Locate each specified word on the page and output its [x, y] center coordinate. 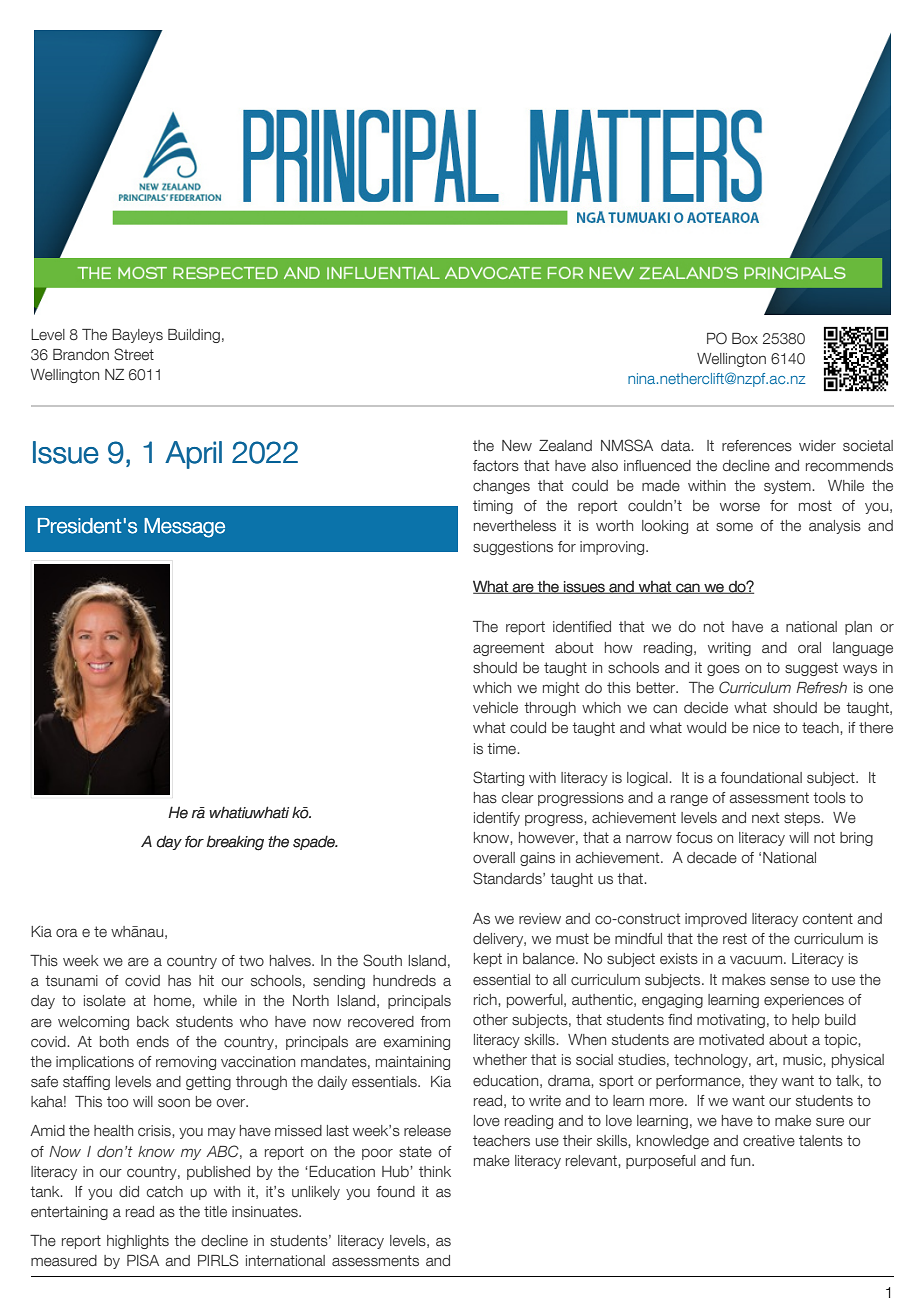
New [517, 446]
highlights [138, 1242]
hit [206, 980]
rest [735, 939]
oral [809, 648]
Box [745, 338]
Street [134, 354]
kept [488, 960]
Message [184, 528]
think [435, 1171]
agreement [508, 649]
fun [741, 1160]
